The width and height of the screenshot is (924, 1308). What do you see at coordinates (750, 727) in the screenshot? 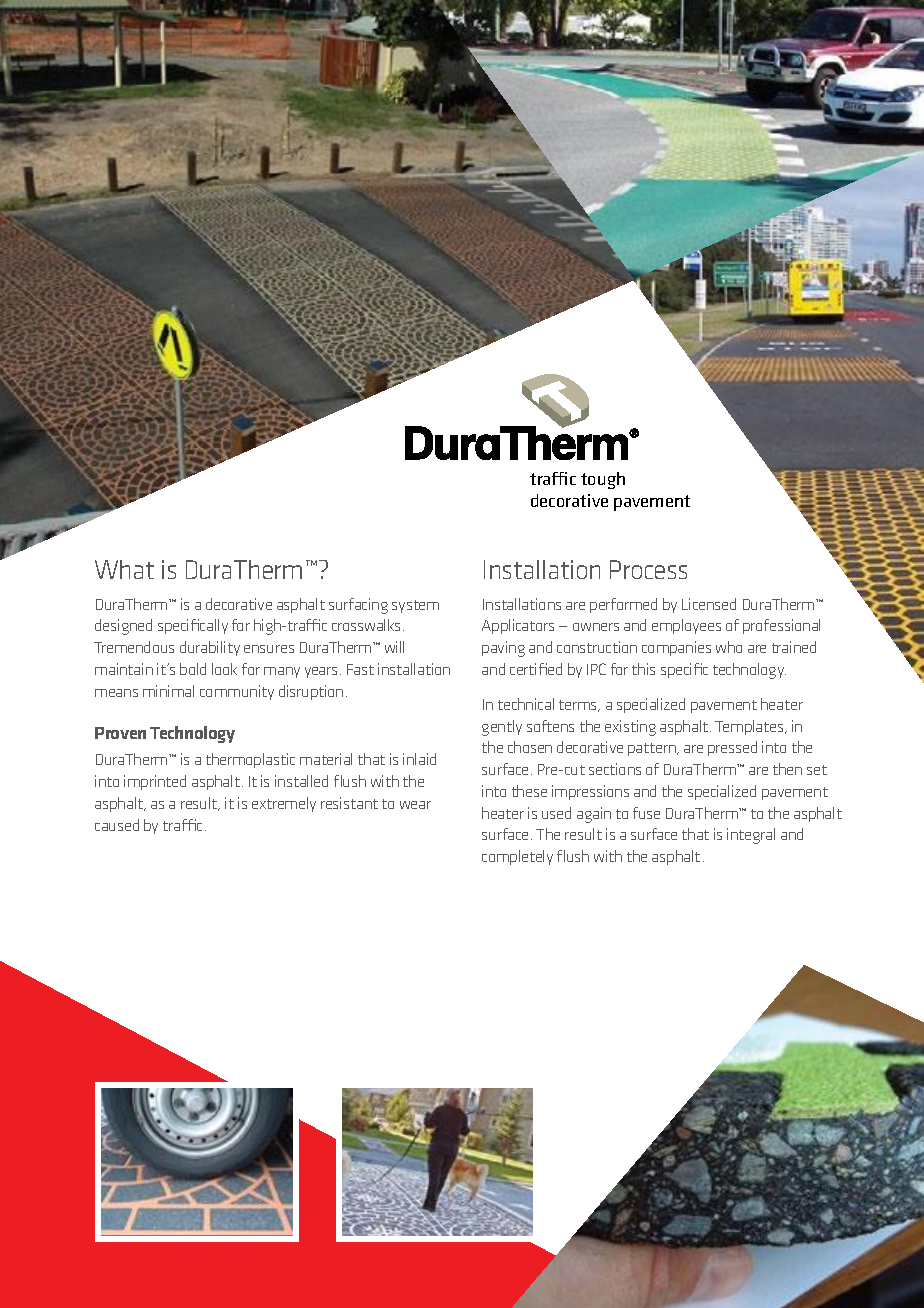
I see `Templates` at bounding box center [750, 727].
